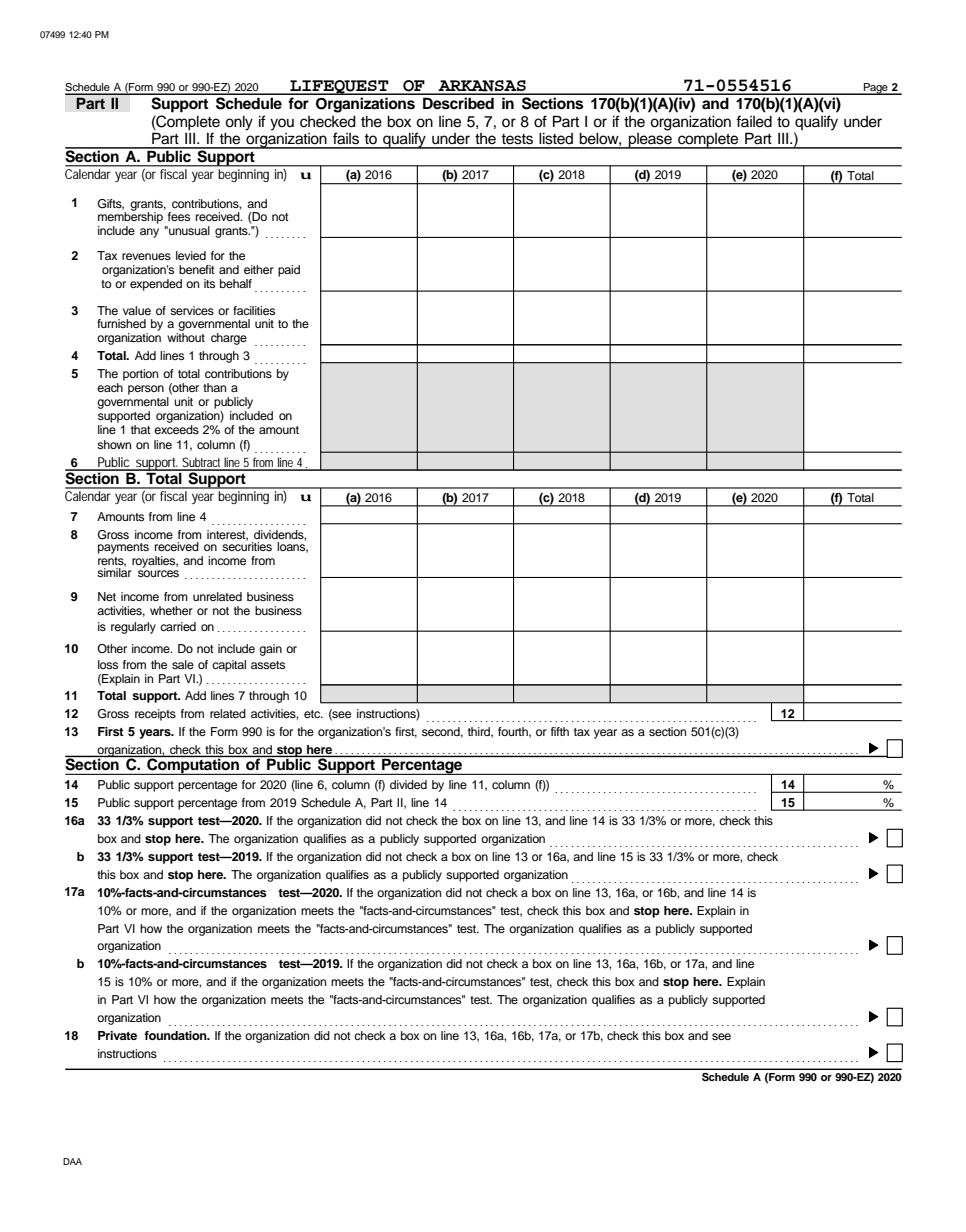 Image resolution: width=966 pixels, height=1232 pixels. I want to click on DAA, so click(72, 1161).
